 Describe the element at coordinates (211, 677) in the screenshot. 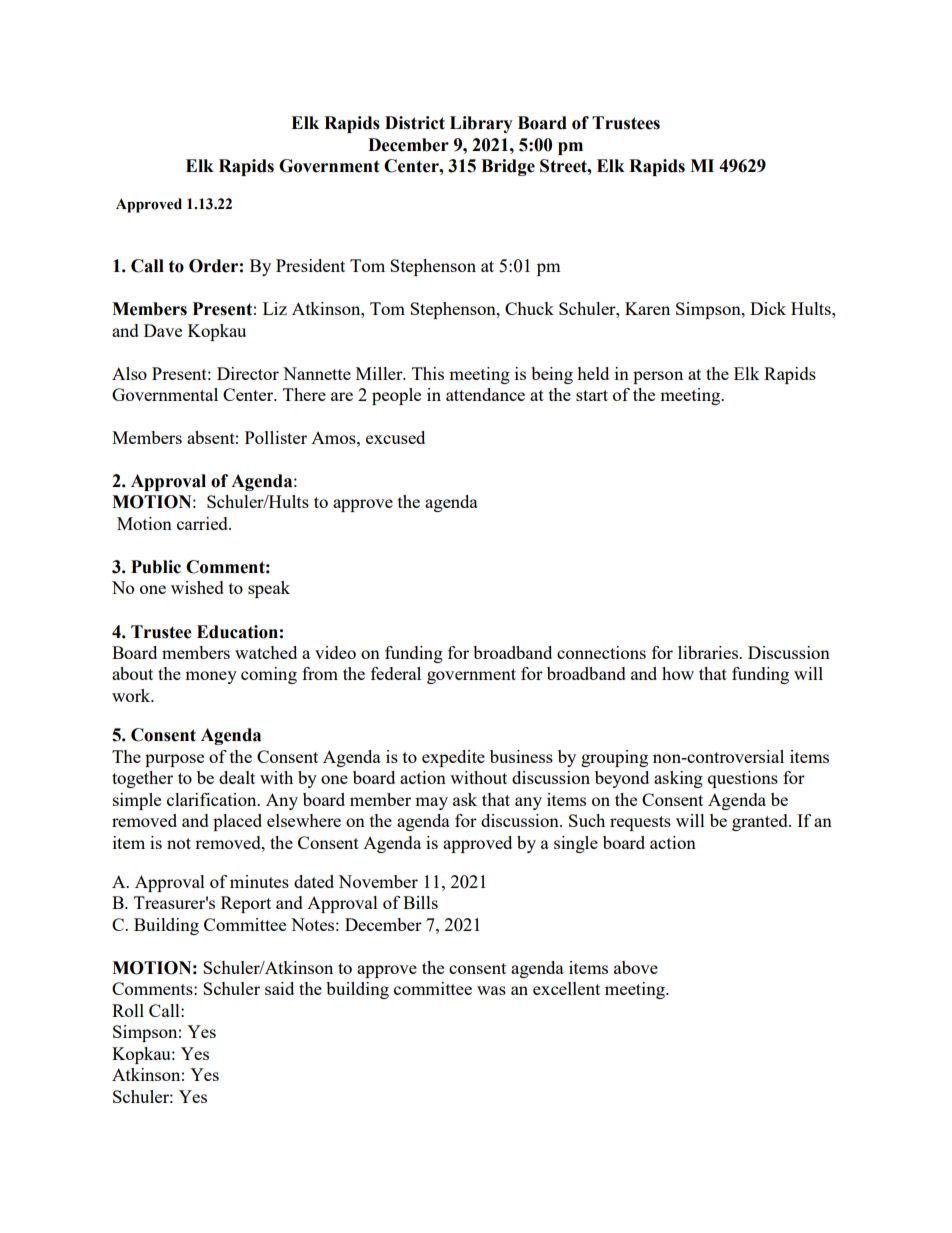

I see `money` at that location.
